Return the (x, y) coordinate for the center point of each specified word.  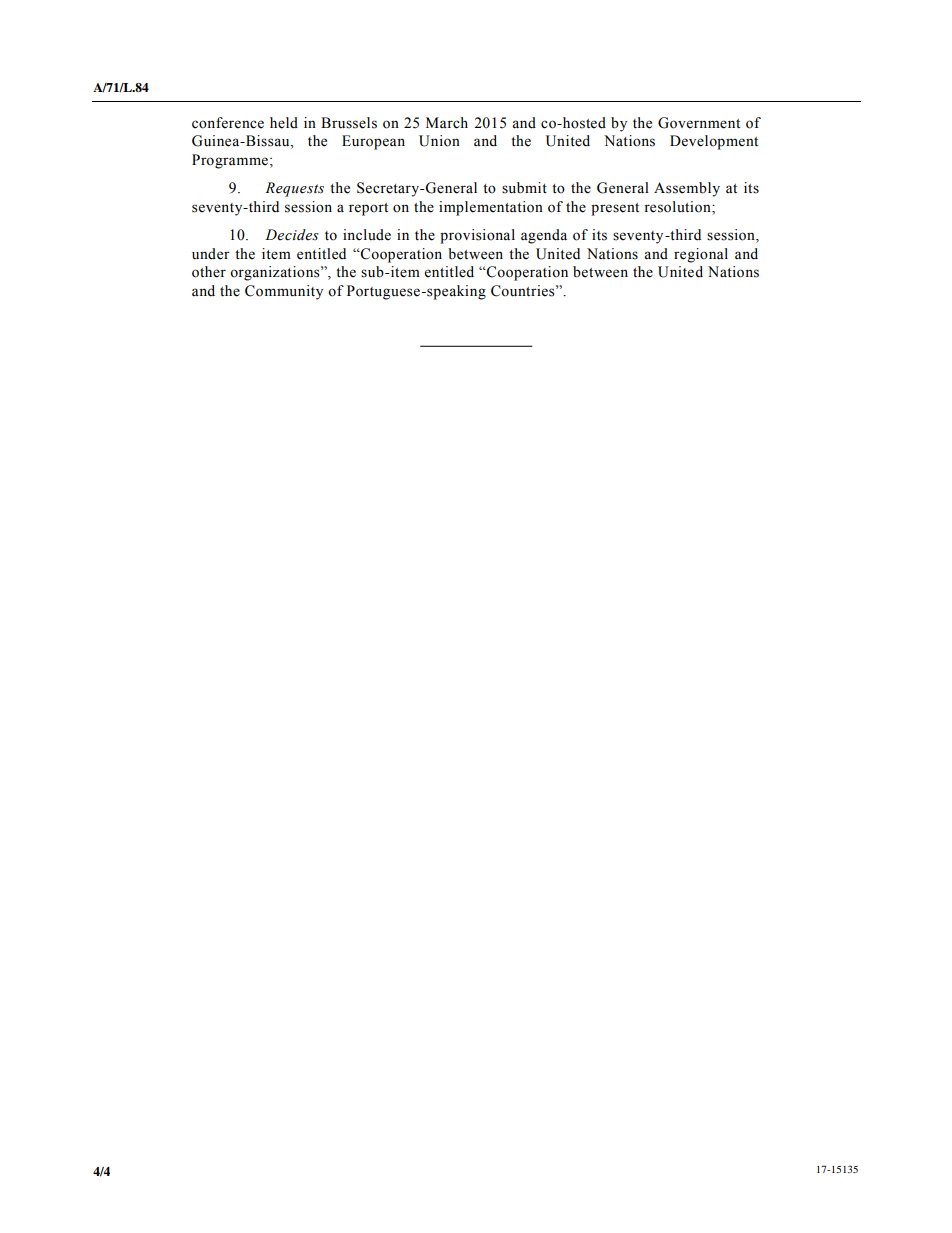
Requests (294, 189)
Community (284, 292)
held (284, 123)
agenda (544, 236)
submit (524, 188)
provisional (477, 236)
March (447, 123)
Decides (292, 235)
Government (699, 123)
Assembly (687, 189)
